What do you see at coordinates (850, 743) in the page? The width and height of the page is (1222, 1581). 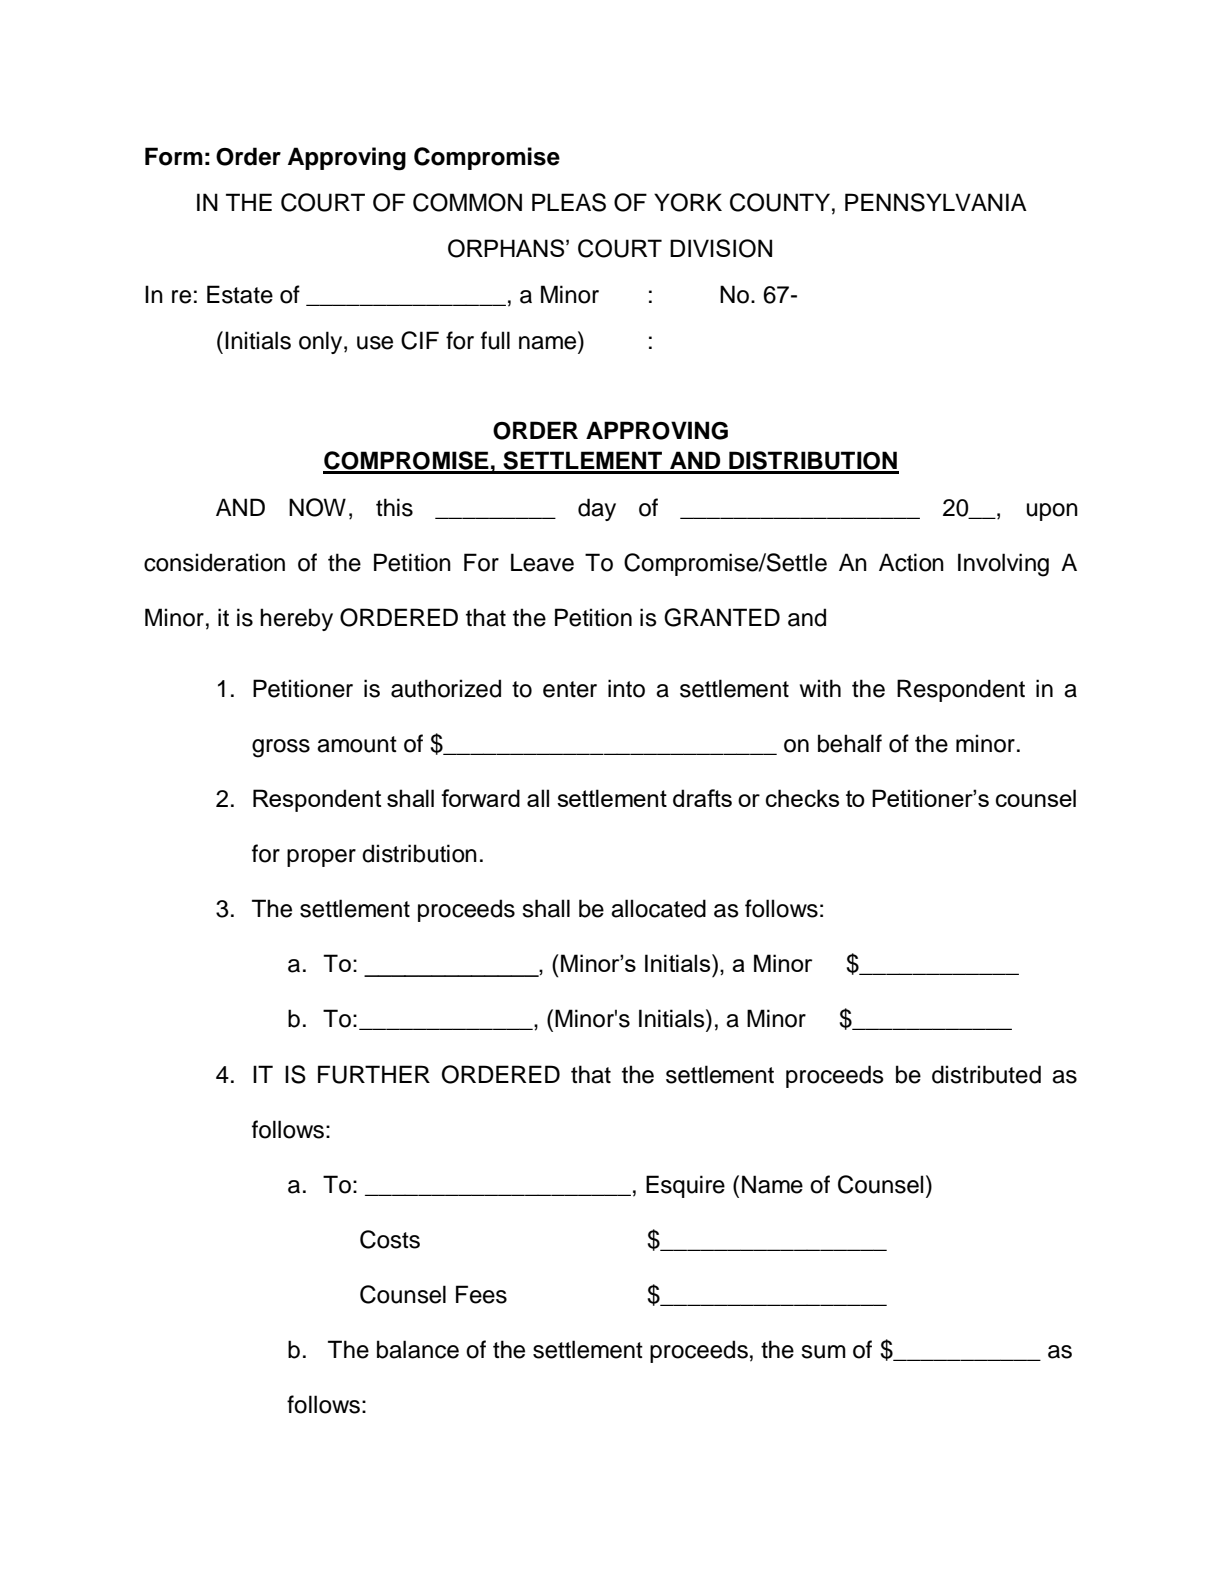 I see `behalf` at bounding box center [850, 743].
